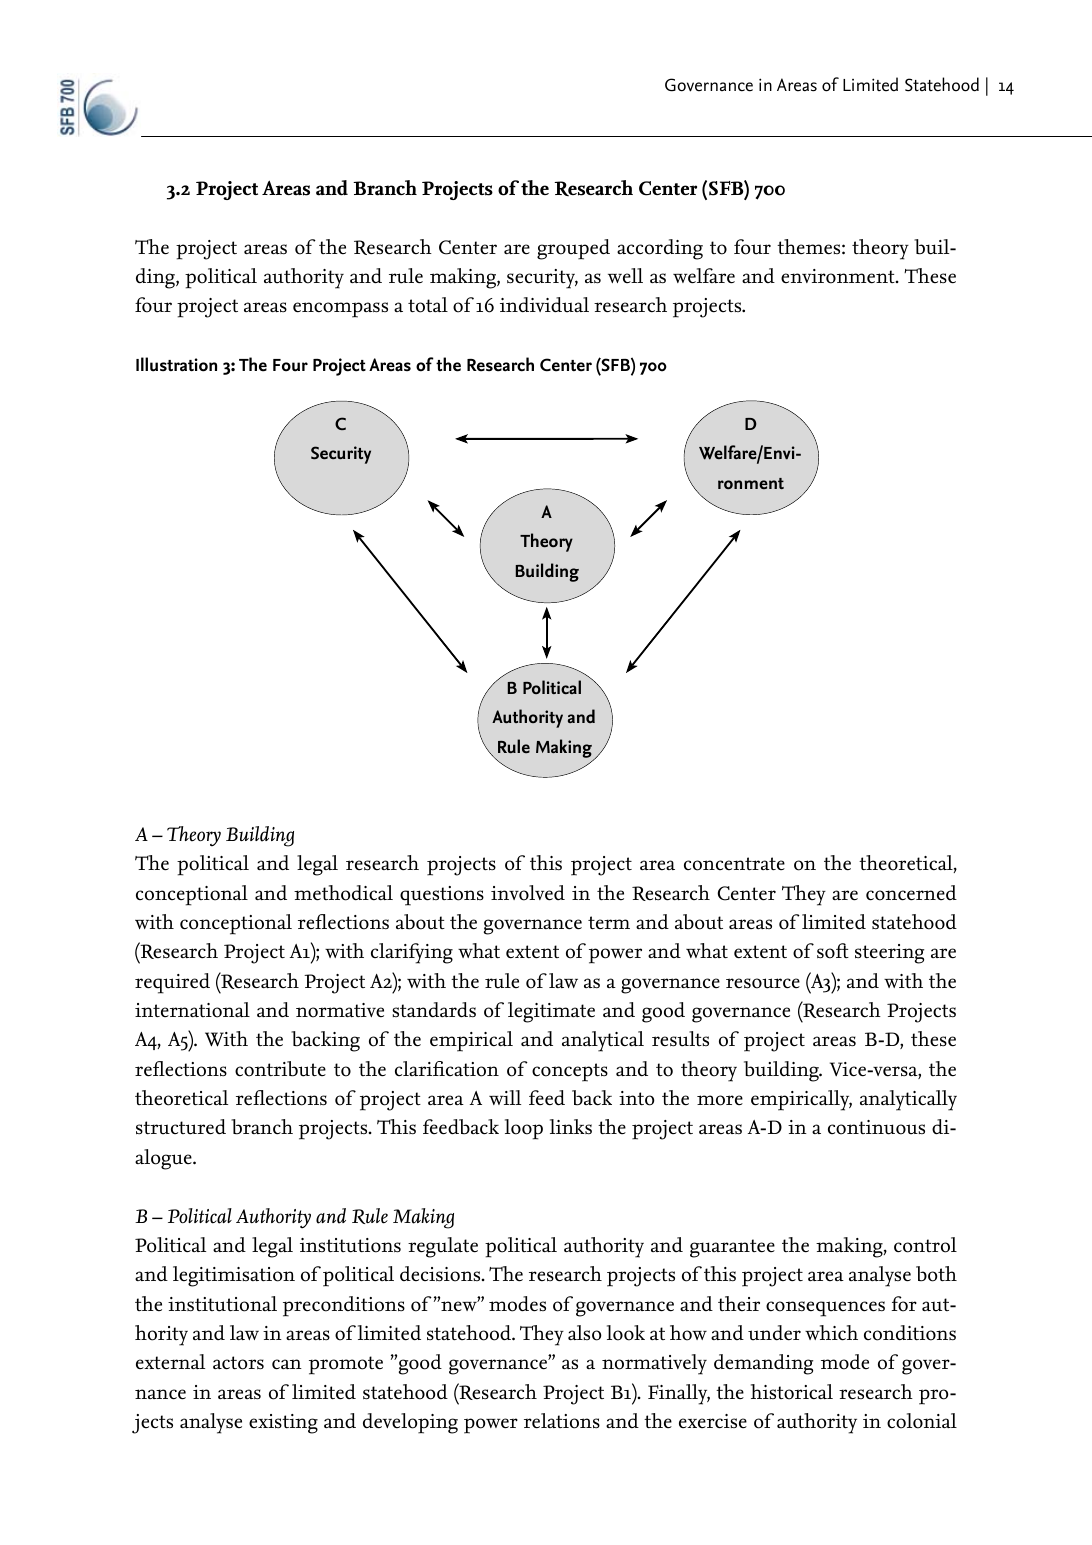 Image resolution: width=1092 pixels, height=1545 pixels. What do you see at coordinates (287, 1364) in the document?
I see `can` at bounding box center [287, 1364].
